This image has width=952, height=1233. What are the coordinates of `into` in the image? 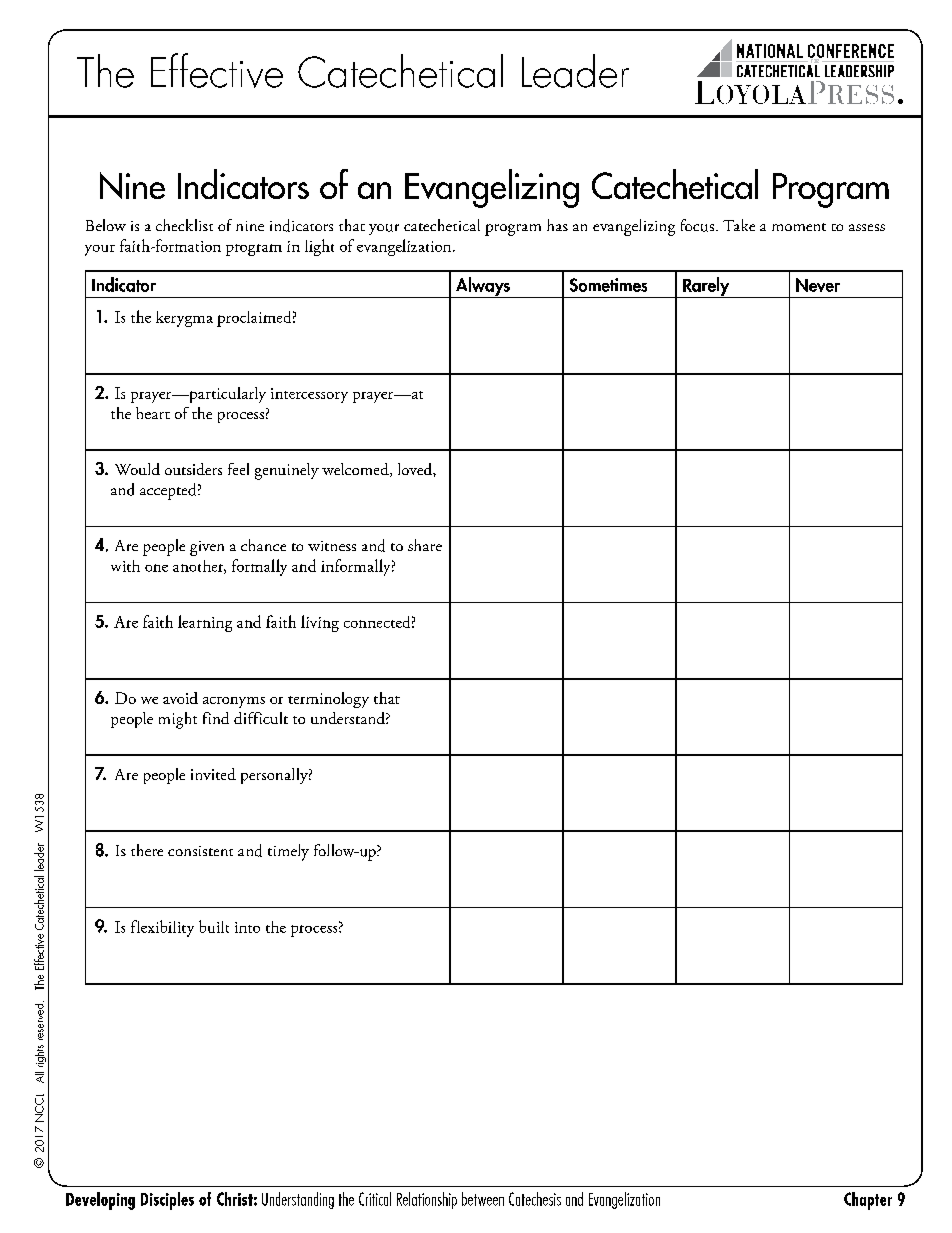 It's located at (247, 927).
